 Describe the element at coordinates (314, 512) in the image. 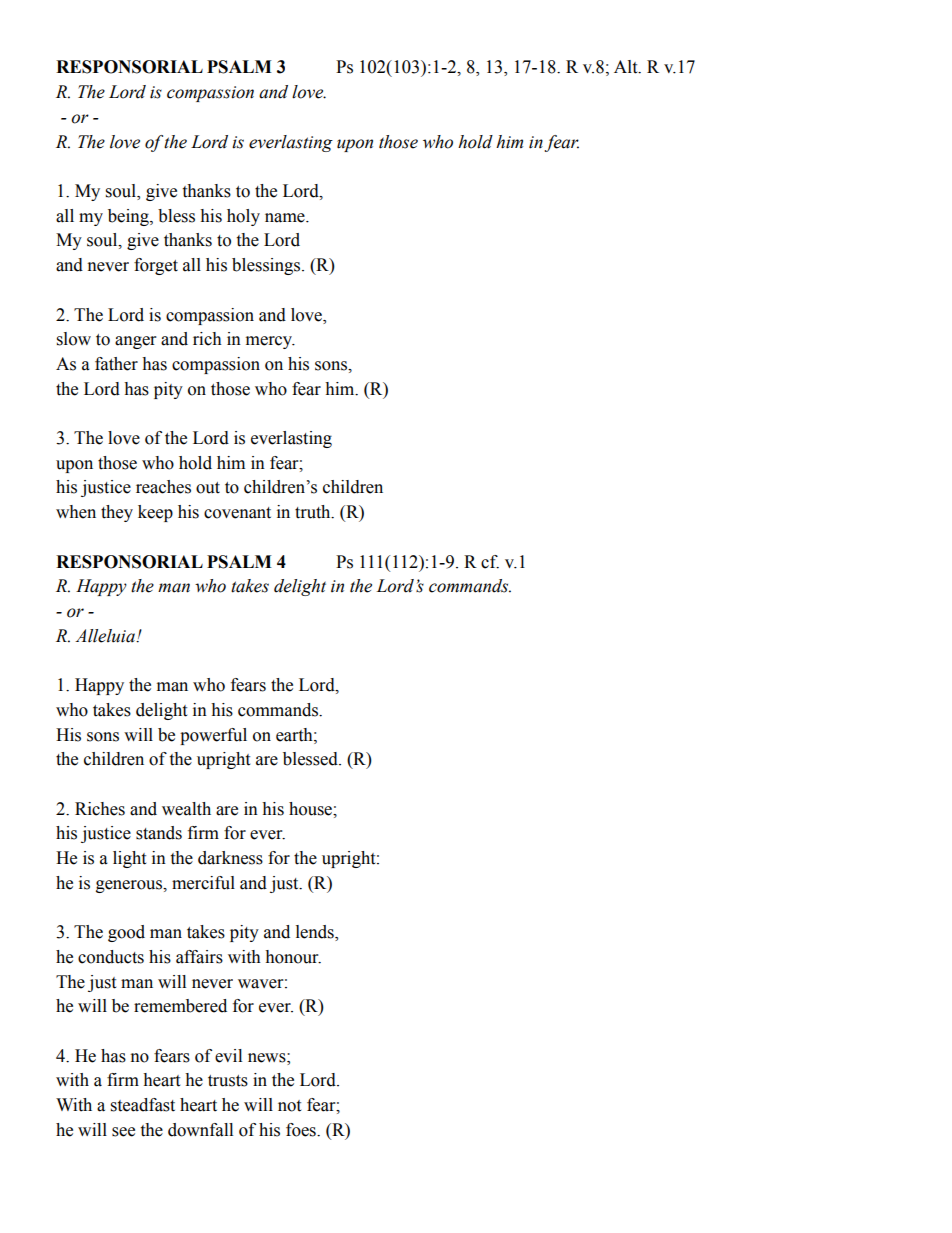

I see `truth` at that location.
